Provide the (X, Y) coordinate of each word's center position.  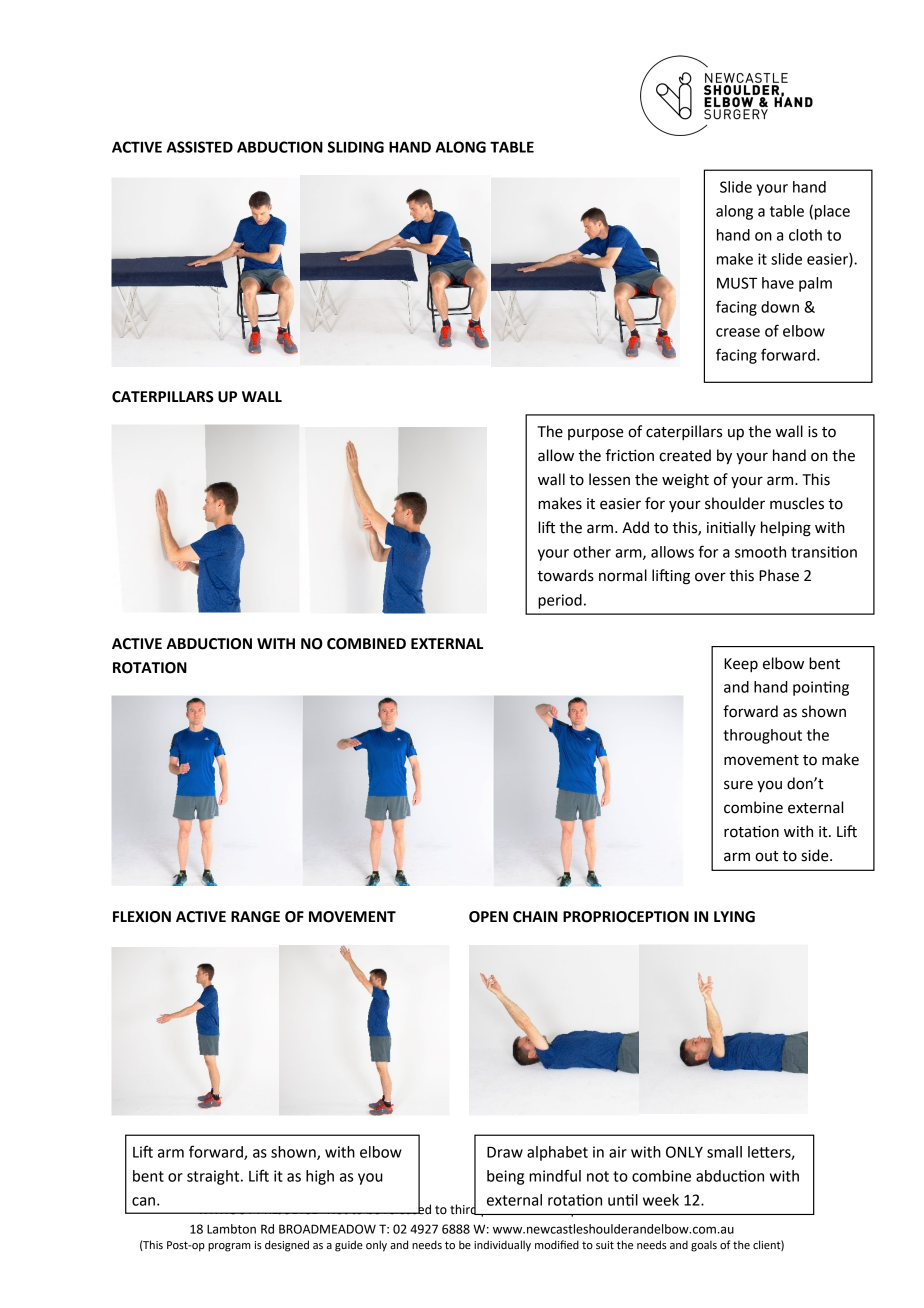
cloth (805, 235)
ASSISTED (200, 147)
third (464, 1208)
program (229, 1247)
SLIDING (356, 147)
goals (704, 1246)
